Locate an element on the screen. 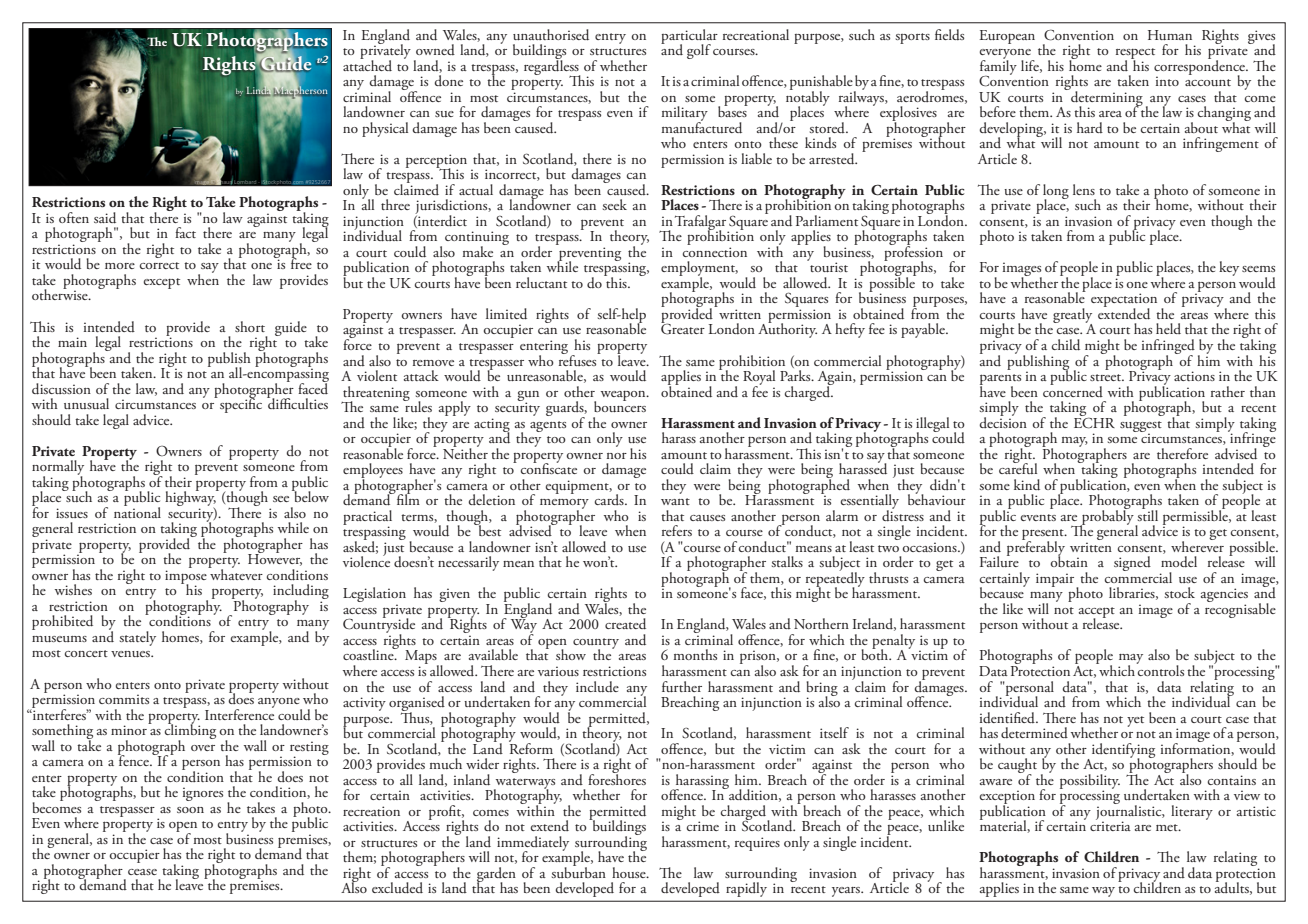 The height and width of the screenshot is (924, 1308). attached is located at coordinates (367, 64).
